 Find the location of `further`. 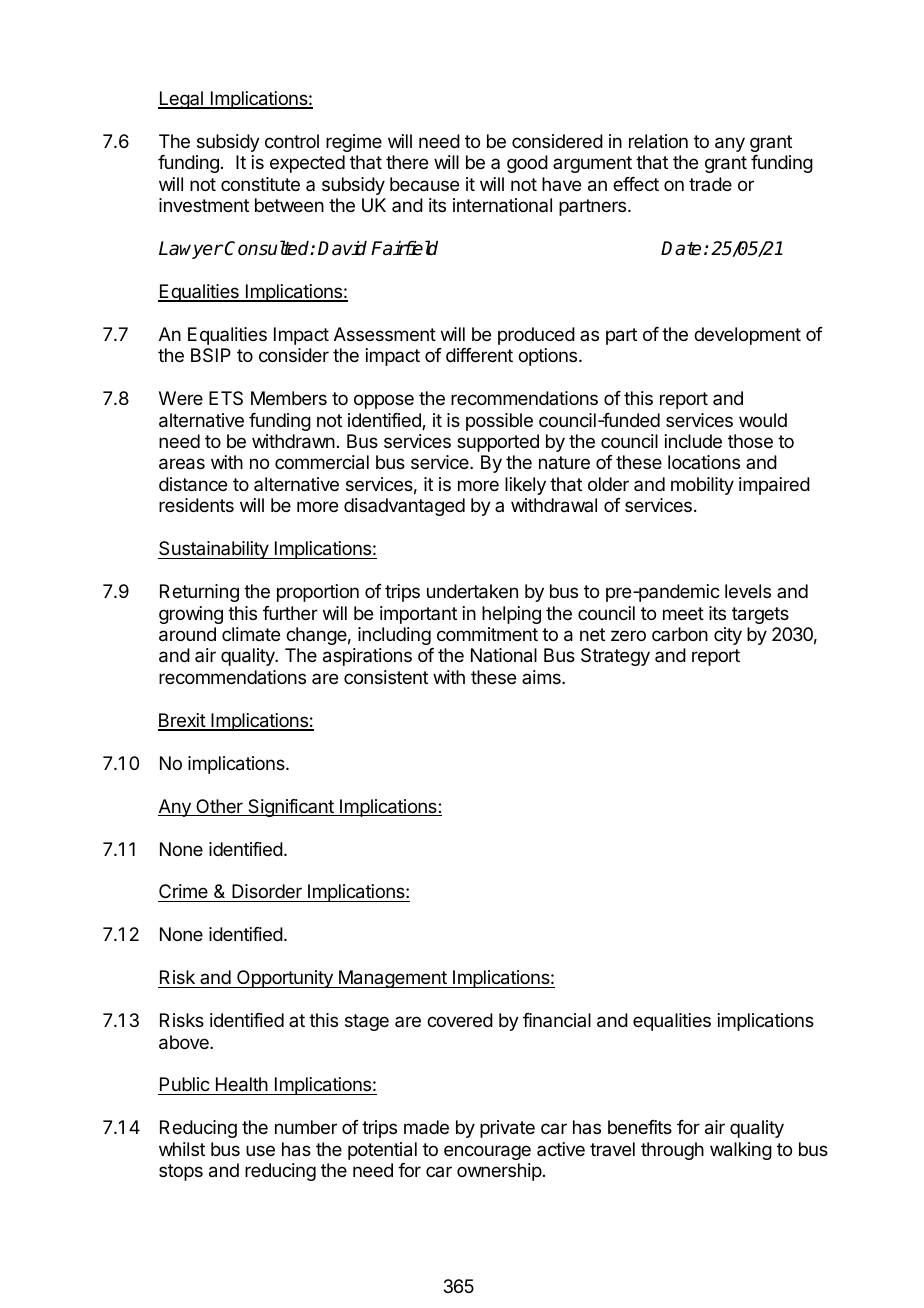

further is located at coordinates (290, 613).
